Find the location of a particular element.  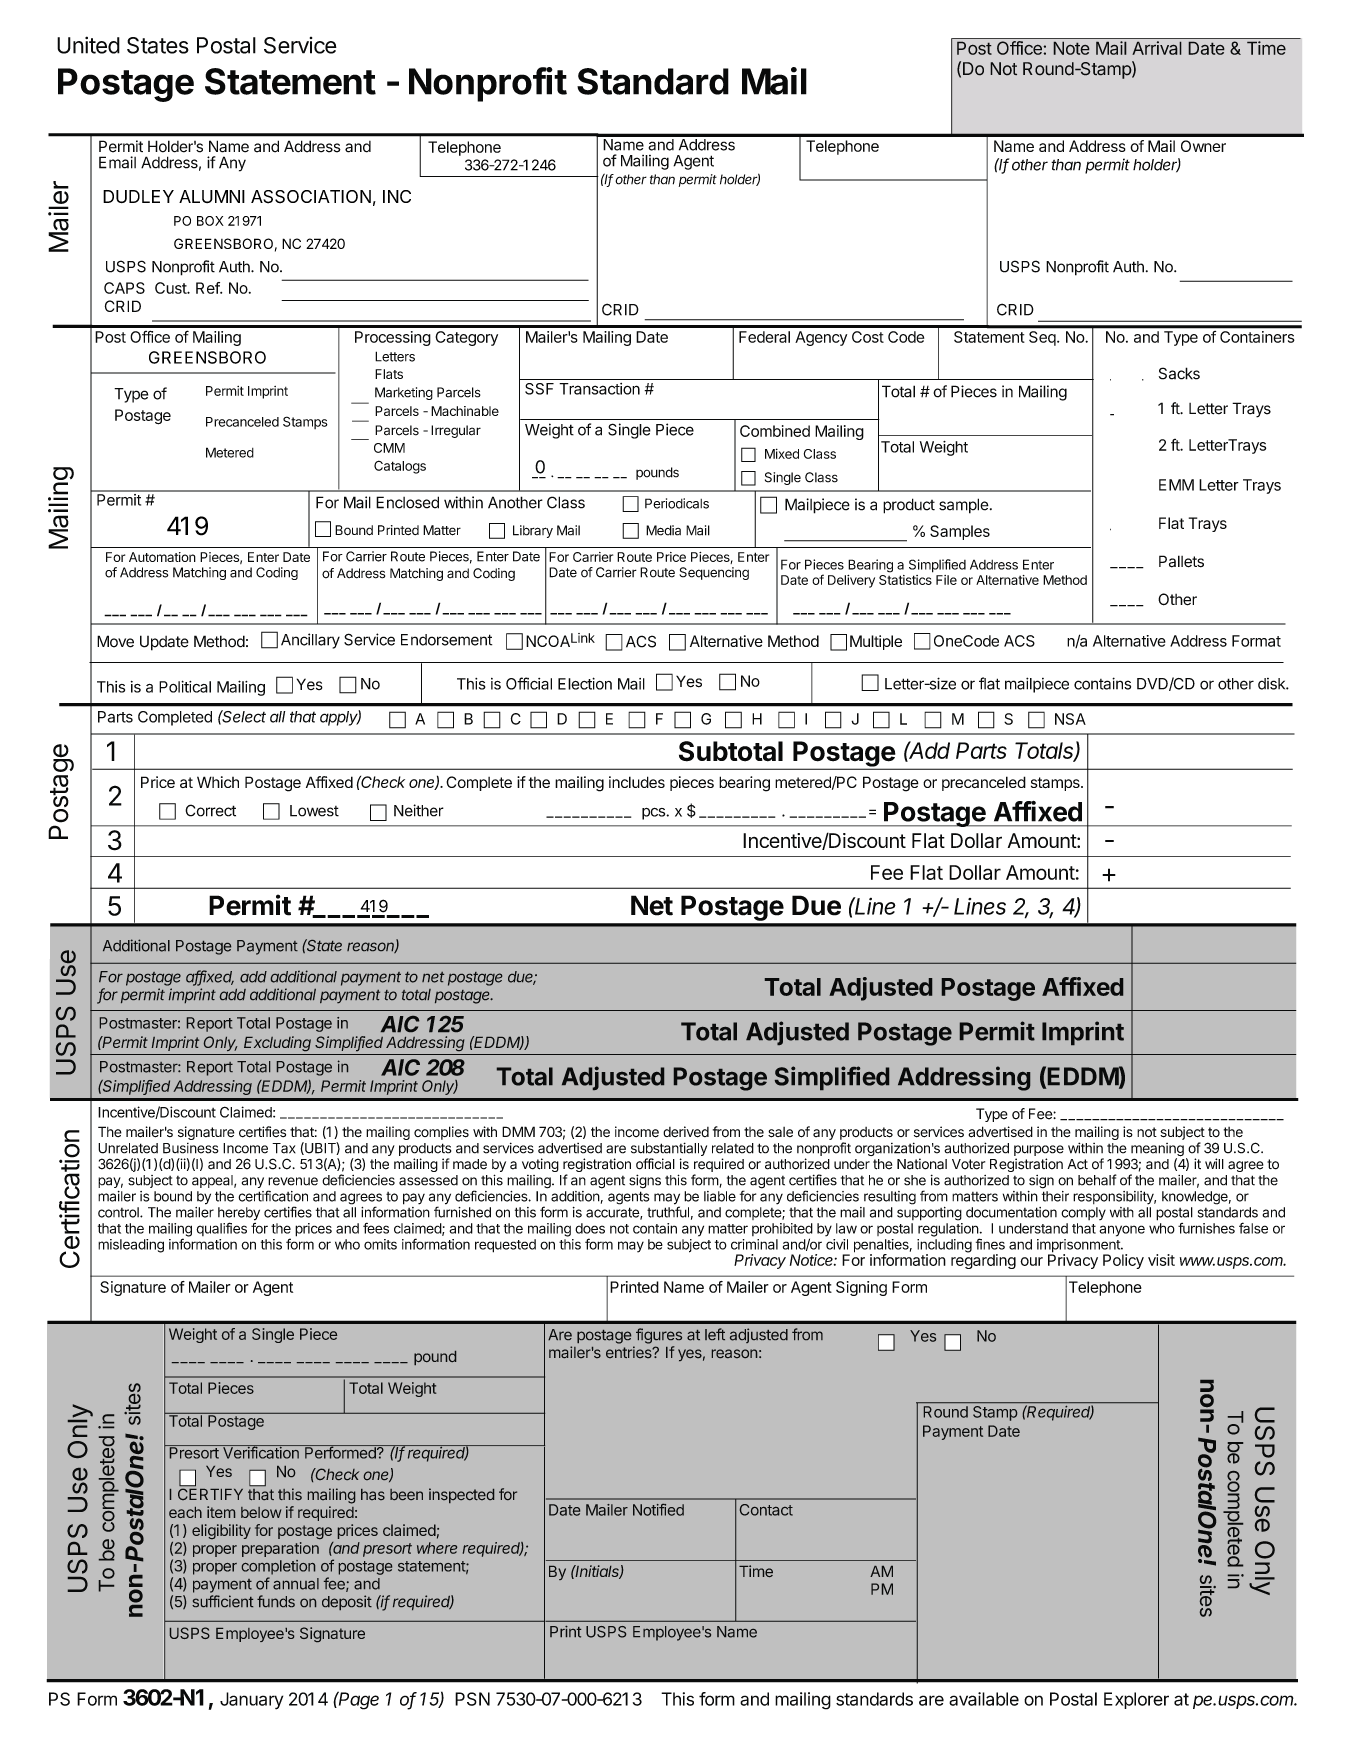

sufficient is located at coordinates (222, 1601).
